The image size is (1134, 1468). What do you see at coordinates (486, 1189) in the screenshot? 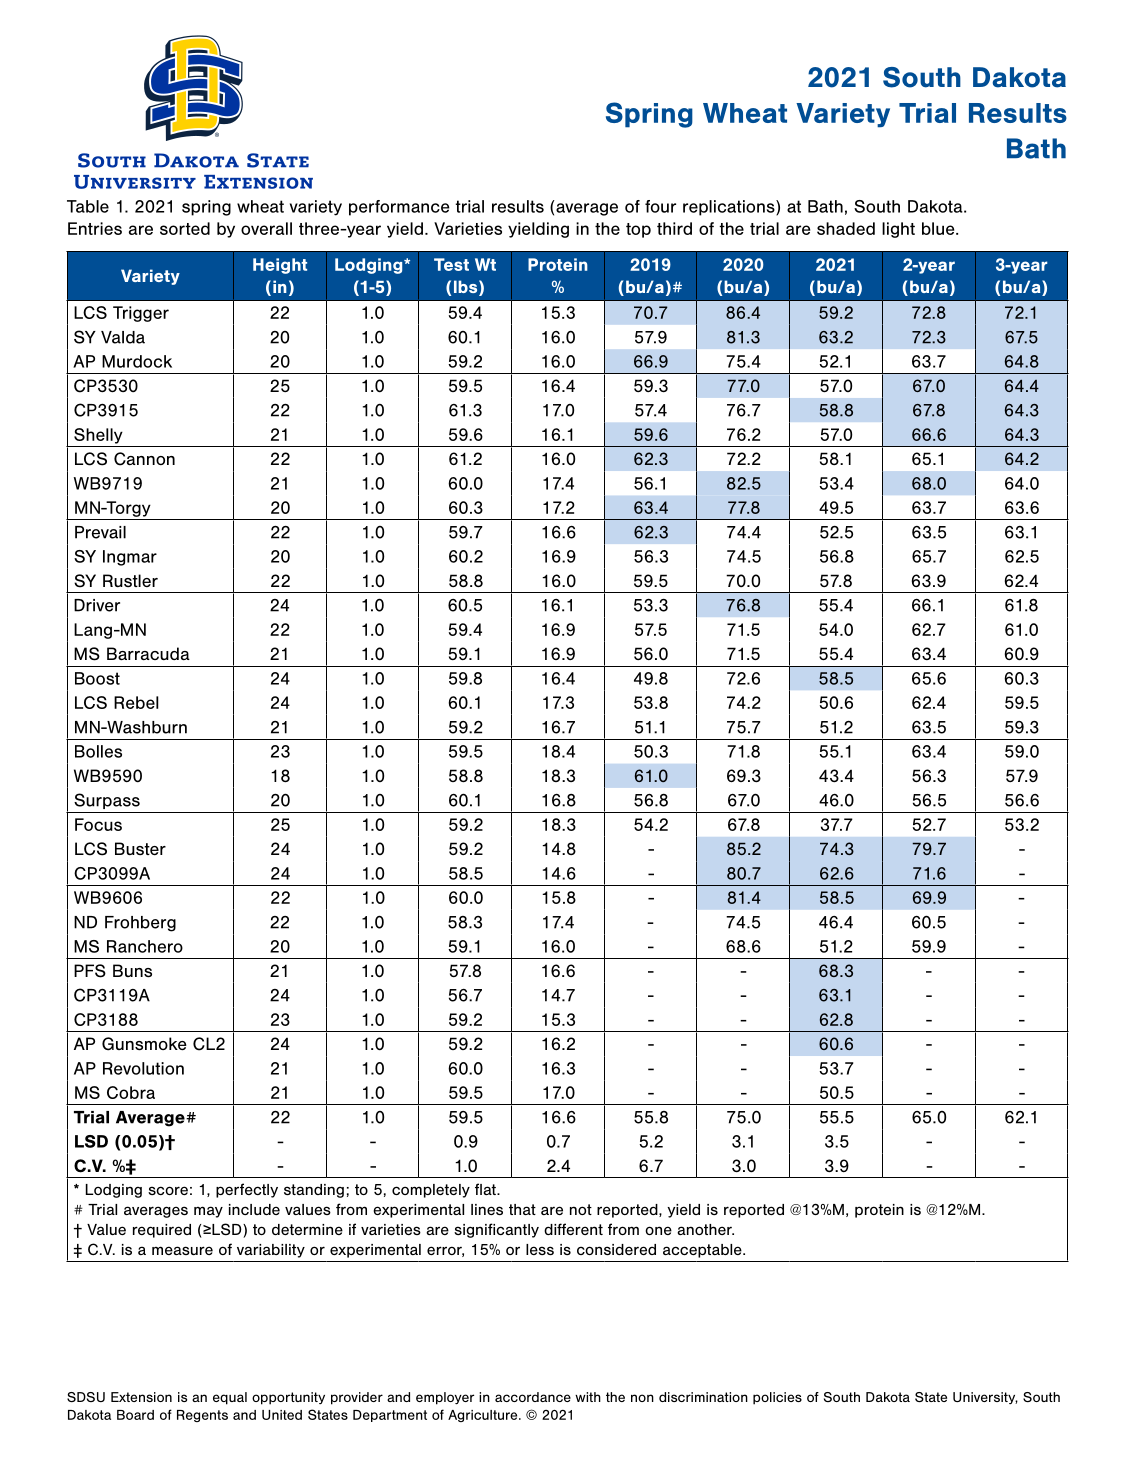
I see `flat` at bounding box center [486, 1189].
